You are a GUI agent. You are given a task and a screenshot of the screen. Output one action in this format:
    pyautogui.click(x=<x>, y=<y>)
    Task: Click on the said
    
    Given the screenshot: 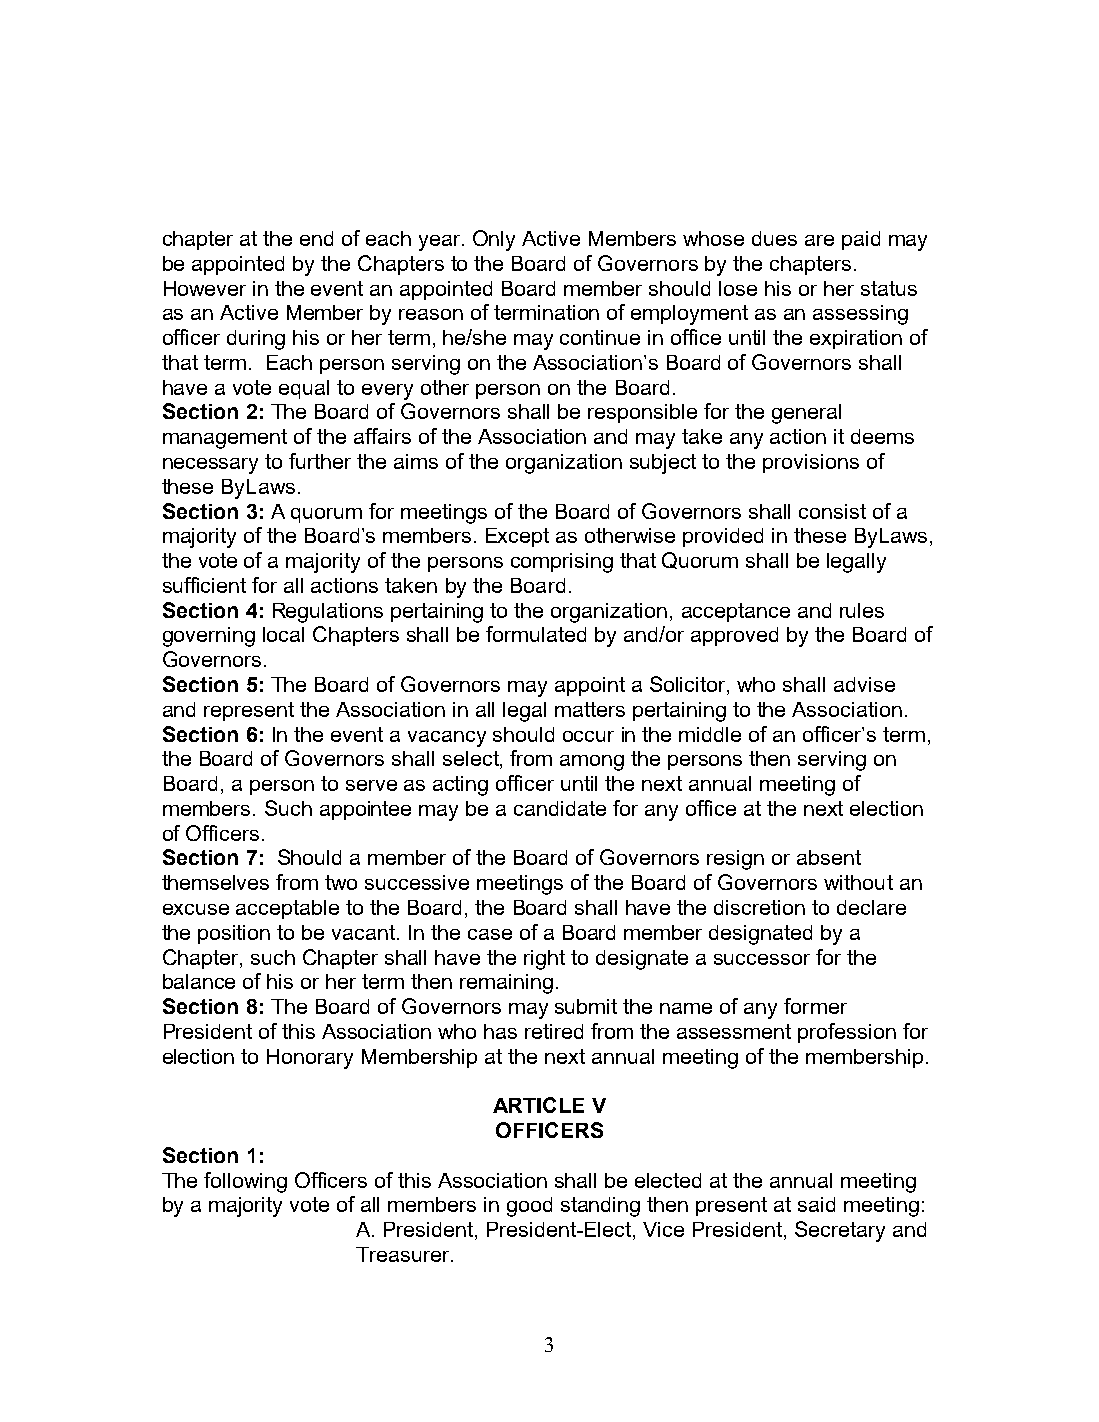 What is the action you would take?
    pyautogui.click(x=816, y=1204)
